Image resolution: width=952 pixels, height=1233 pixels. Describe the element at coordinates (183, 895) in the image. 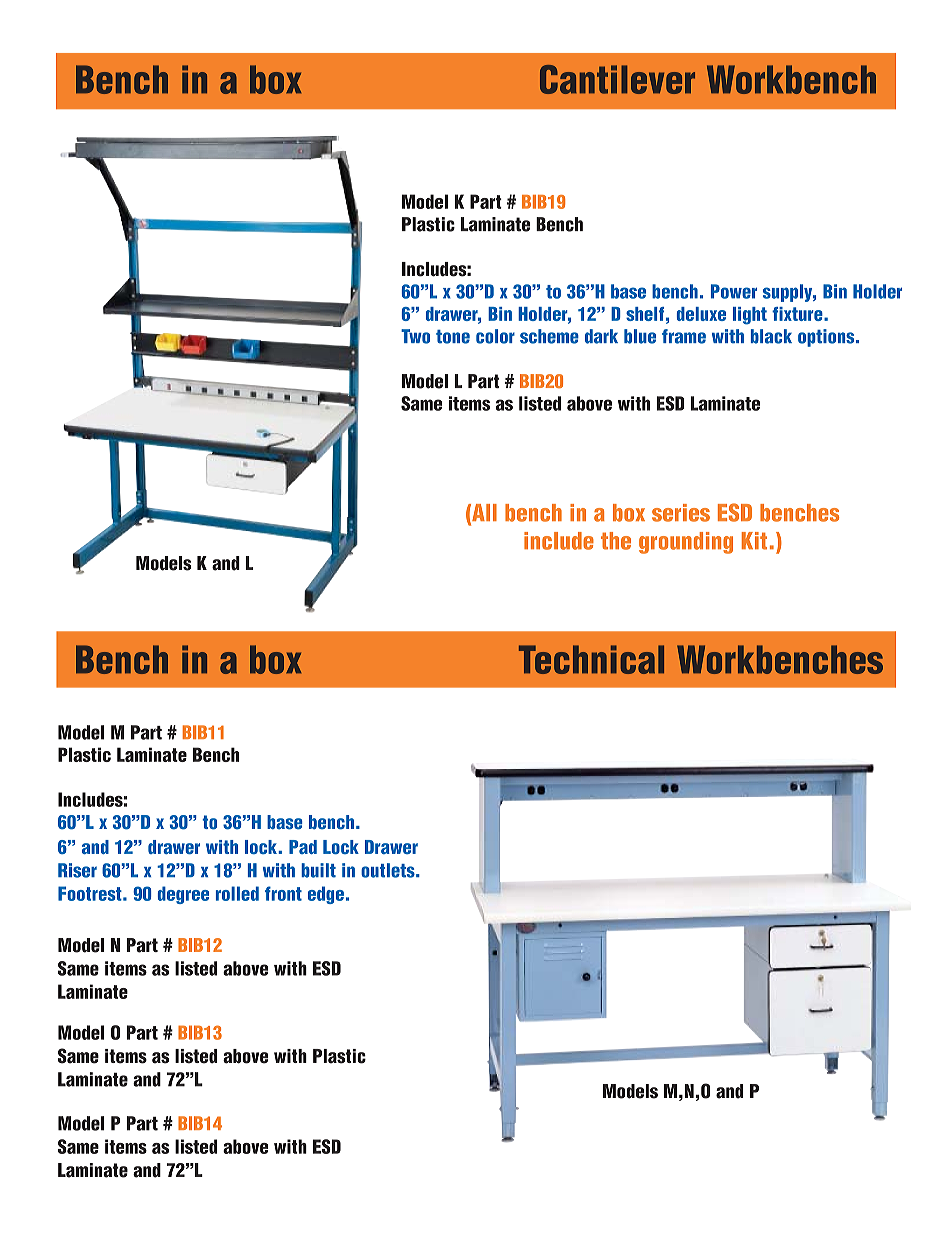

I see `degree` at that location.
